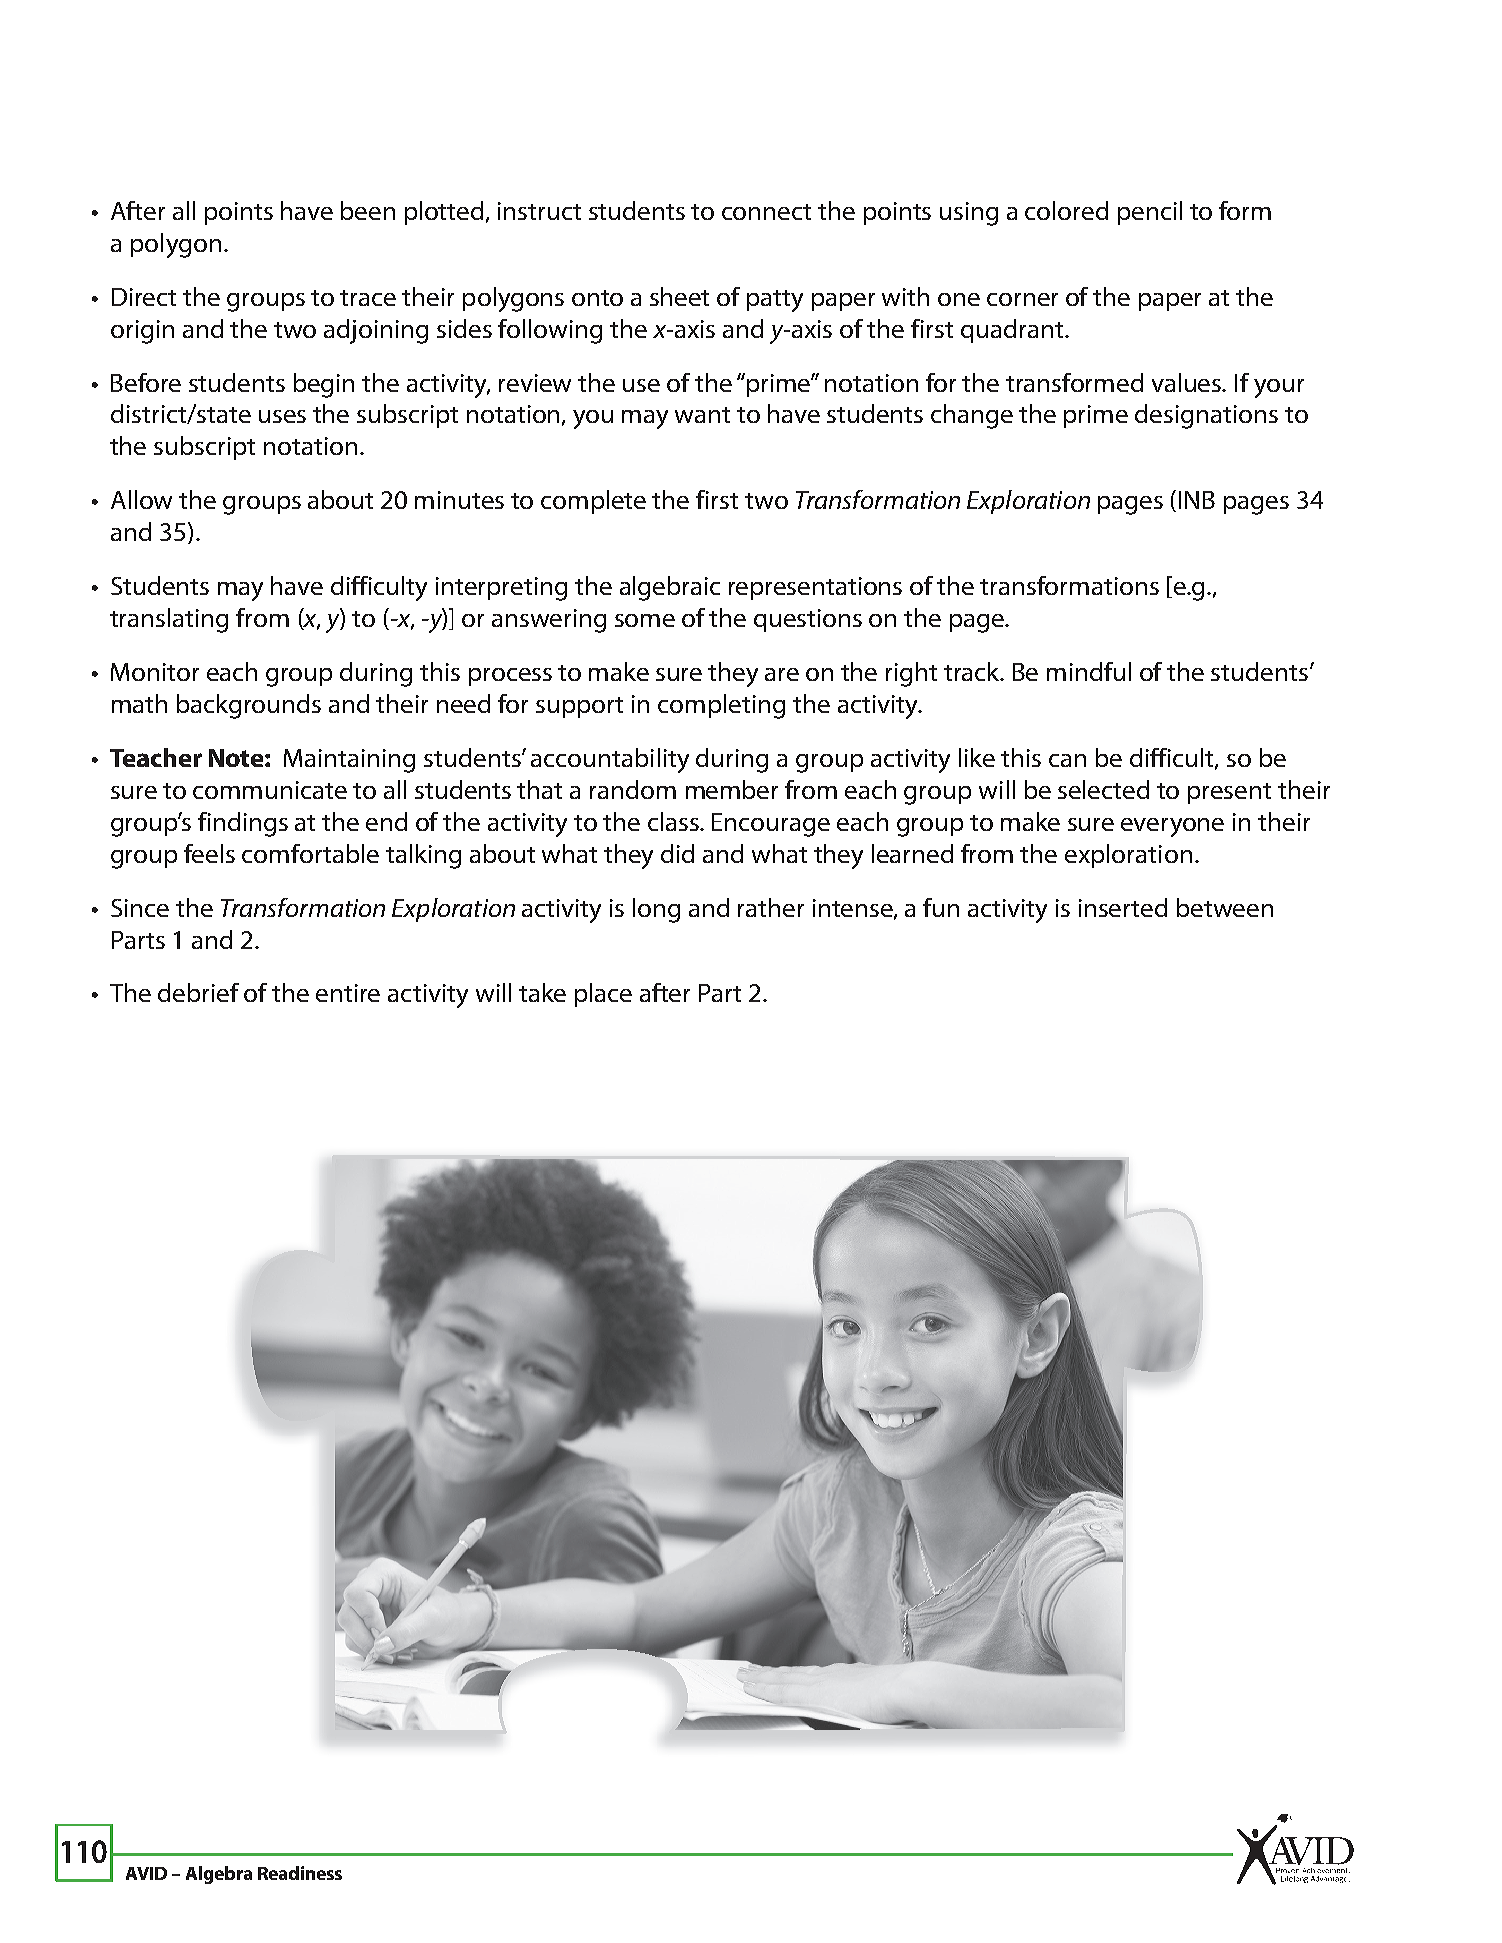 Image resolution: width=1502 pixels, height=1943 pixels. I want to click on Readiness, so click(300, 1873).
